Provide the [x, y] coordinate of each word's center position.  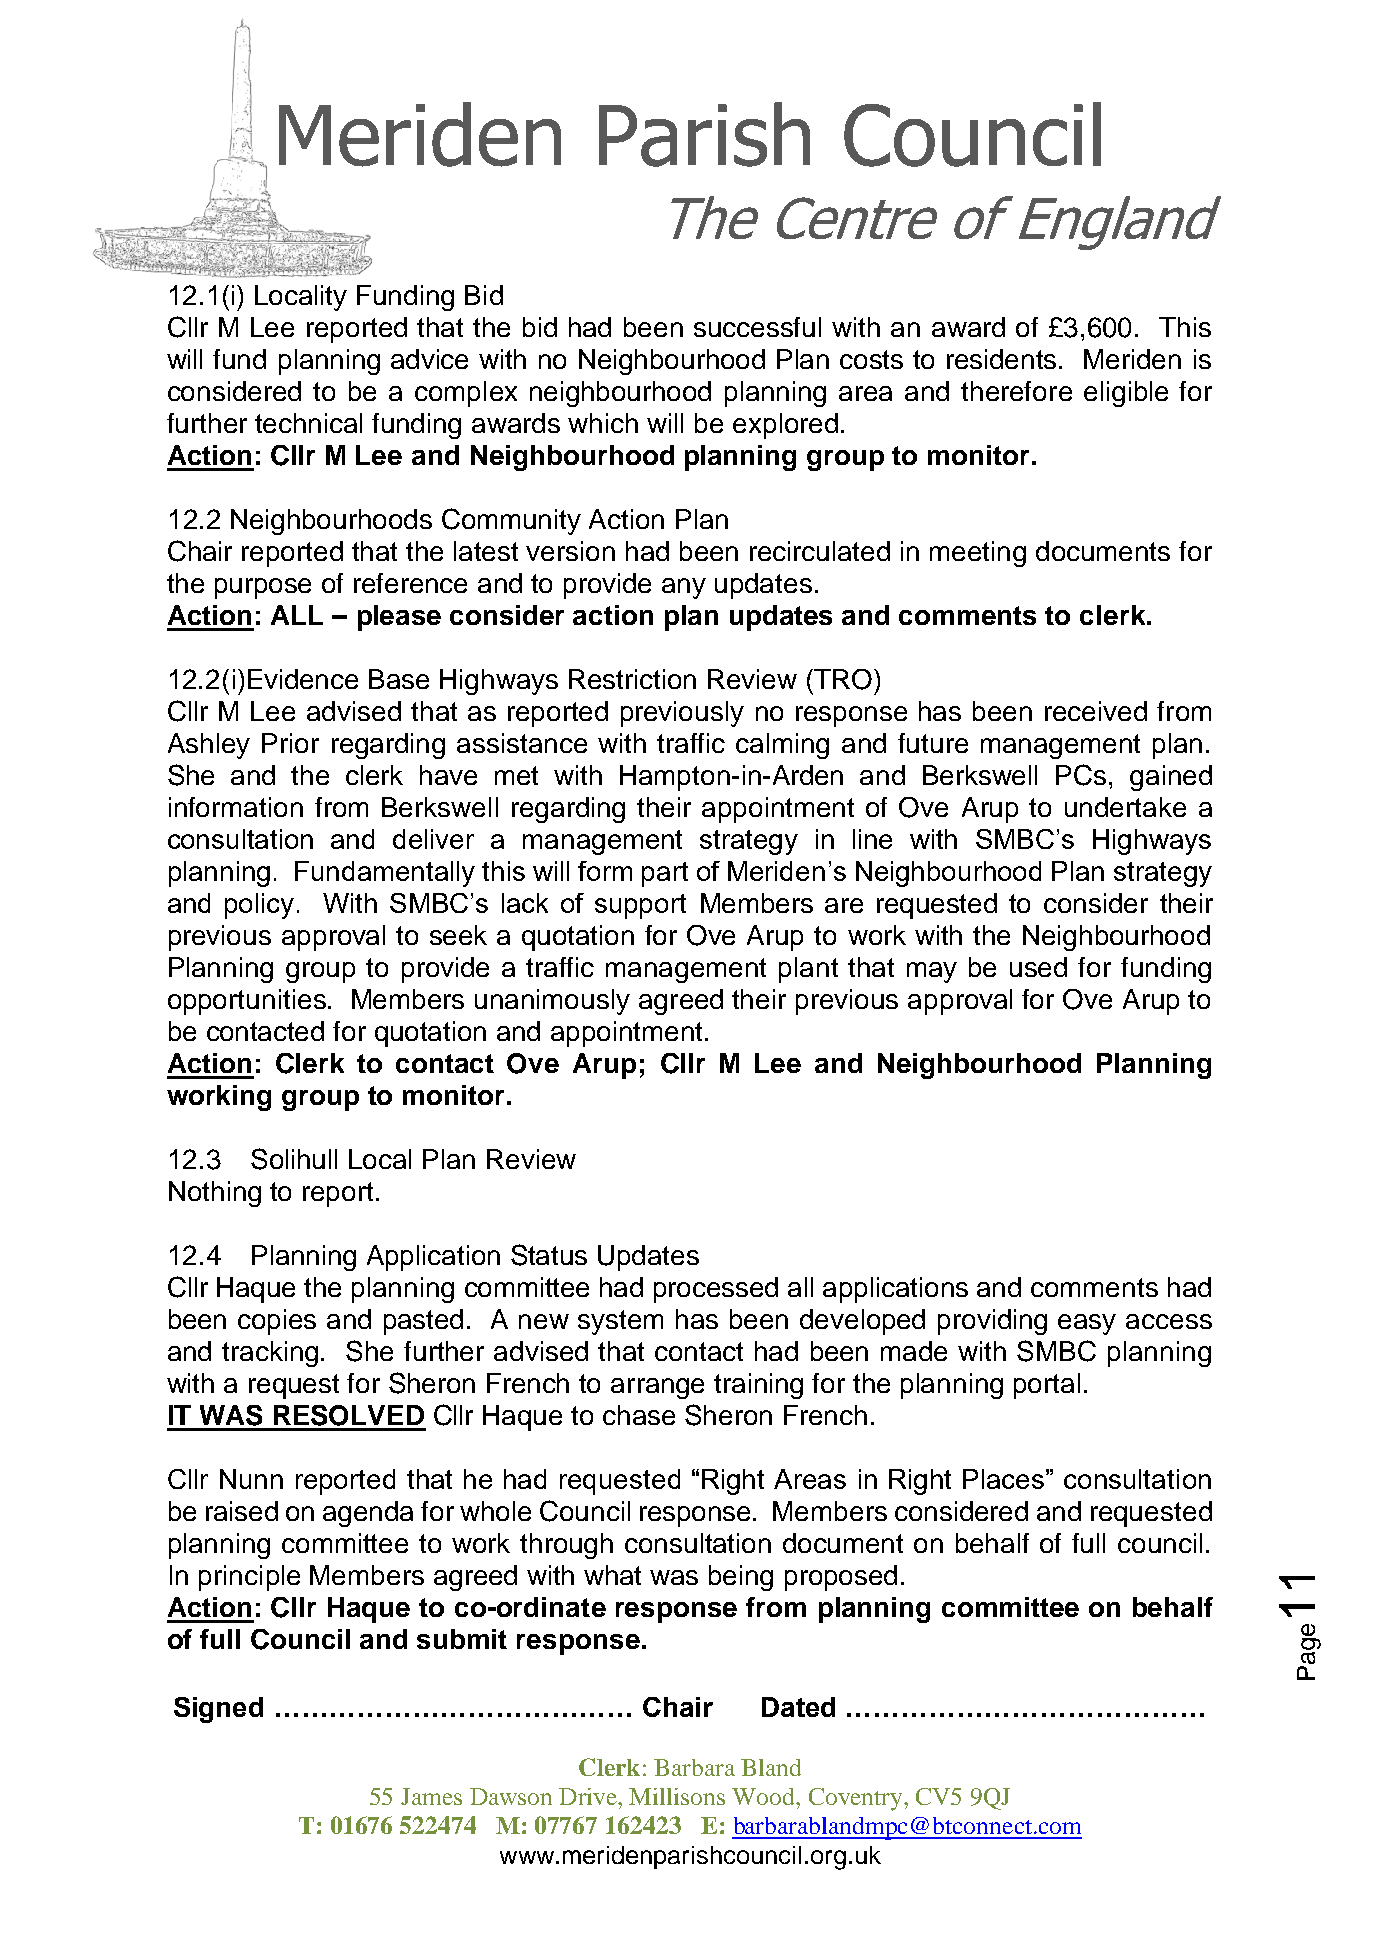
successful [757, 327]
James [431, 1796]
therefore [1016, 391]
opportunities [247, 1002]
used [1038, 967]
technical [308, 423]
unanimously [552, 1002]
